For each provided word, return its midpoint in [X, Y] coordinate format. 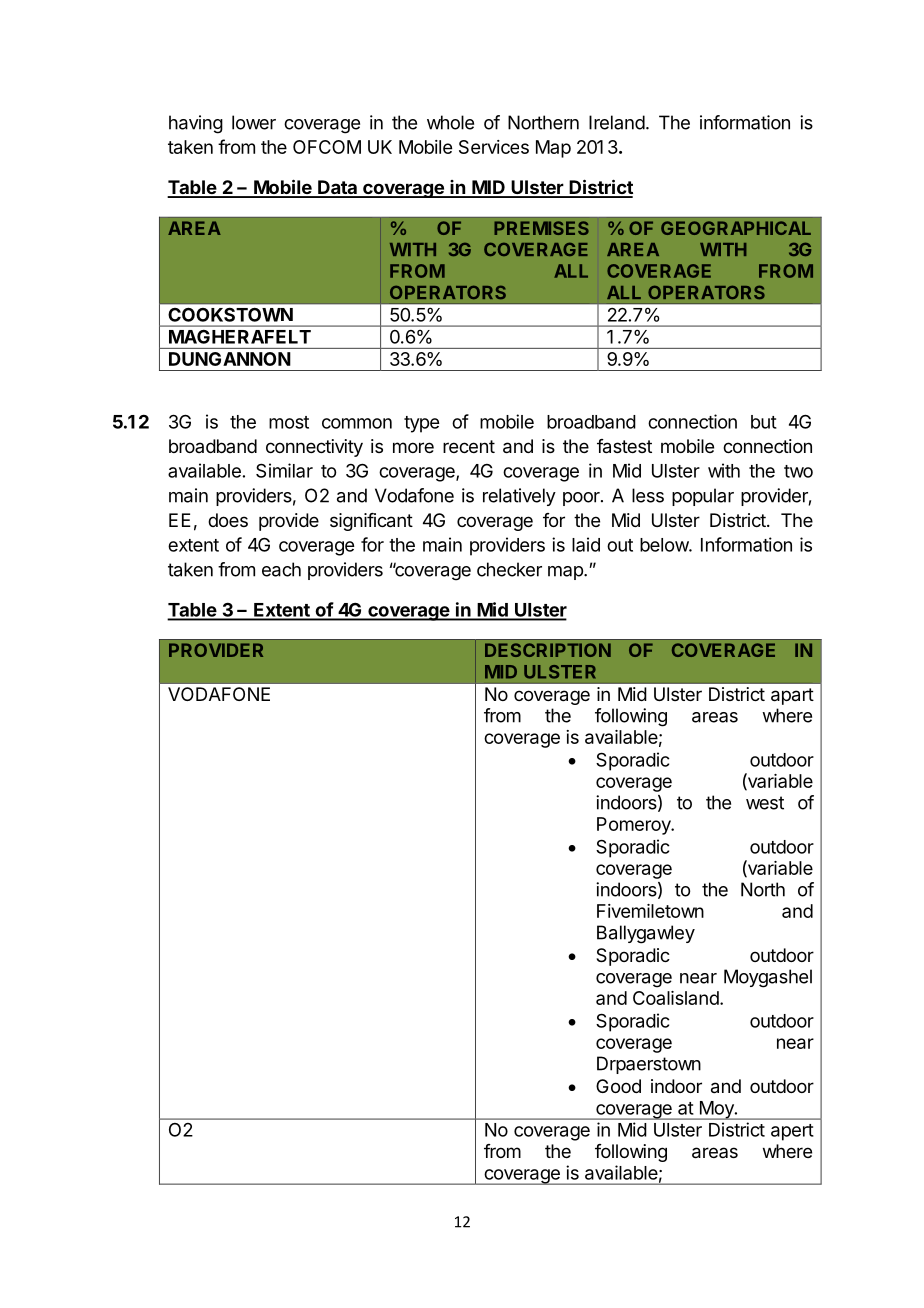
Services [494, 147]
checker [509, 569]
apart [792, 696]
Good [618, 1086]
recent [469, 446]
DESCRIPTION [548, 650]
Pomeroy [635, 826]
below [665, 545]
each [281, 569]
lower [254, 122]
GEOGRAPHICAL [736, 228]
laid [586, 544]
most [289, 422]
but [764, 422]
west [765, 803]
